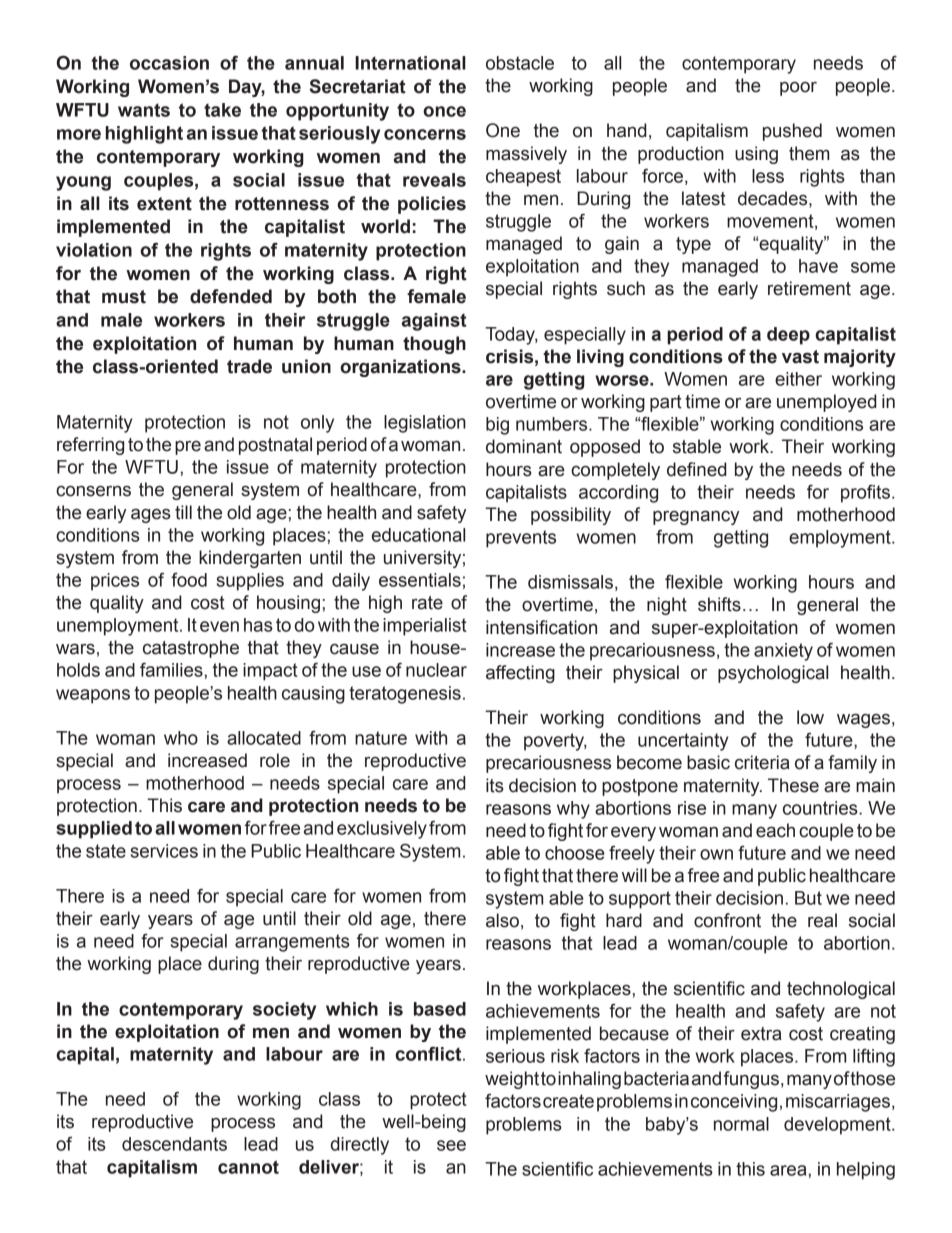  I want to click on wants, so click(144, 110).
